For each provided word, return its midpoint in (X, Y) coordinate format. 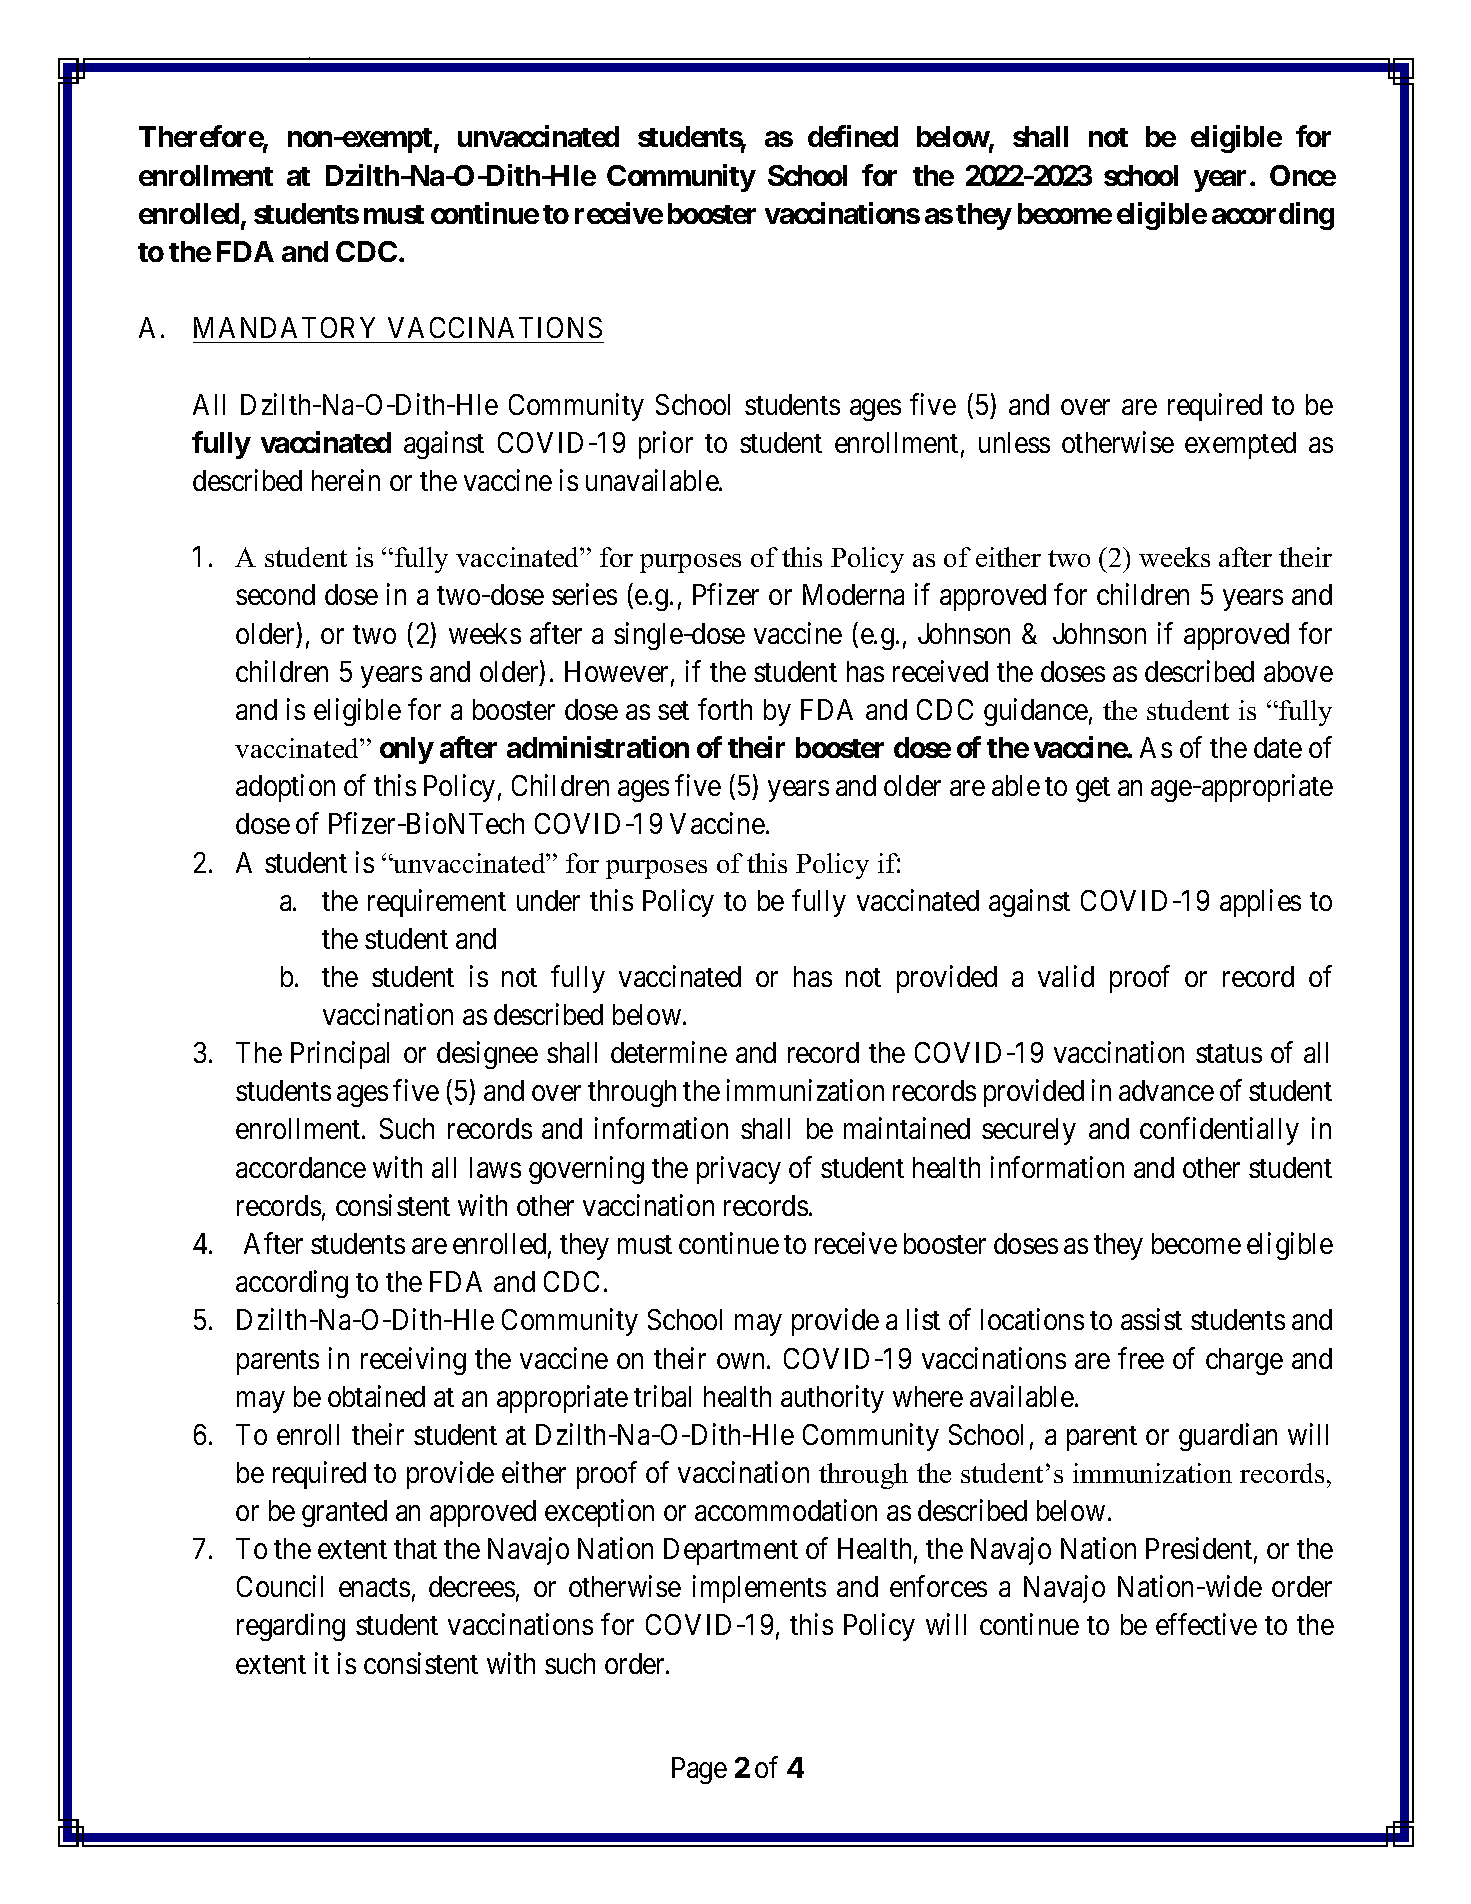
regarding (291, 1627)
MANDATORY (284, 327)
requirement (437, 903)
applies (1260, 903)
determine (669, 1052)
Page (699, 1770)
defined (853, 136)
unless (1014, 442)
